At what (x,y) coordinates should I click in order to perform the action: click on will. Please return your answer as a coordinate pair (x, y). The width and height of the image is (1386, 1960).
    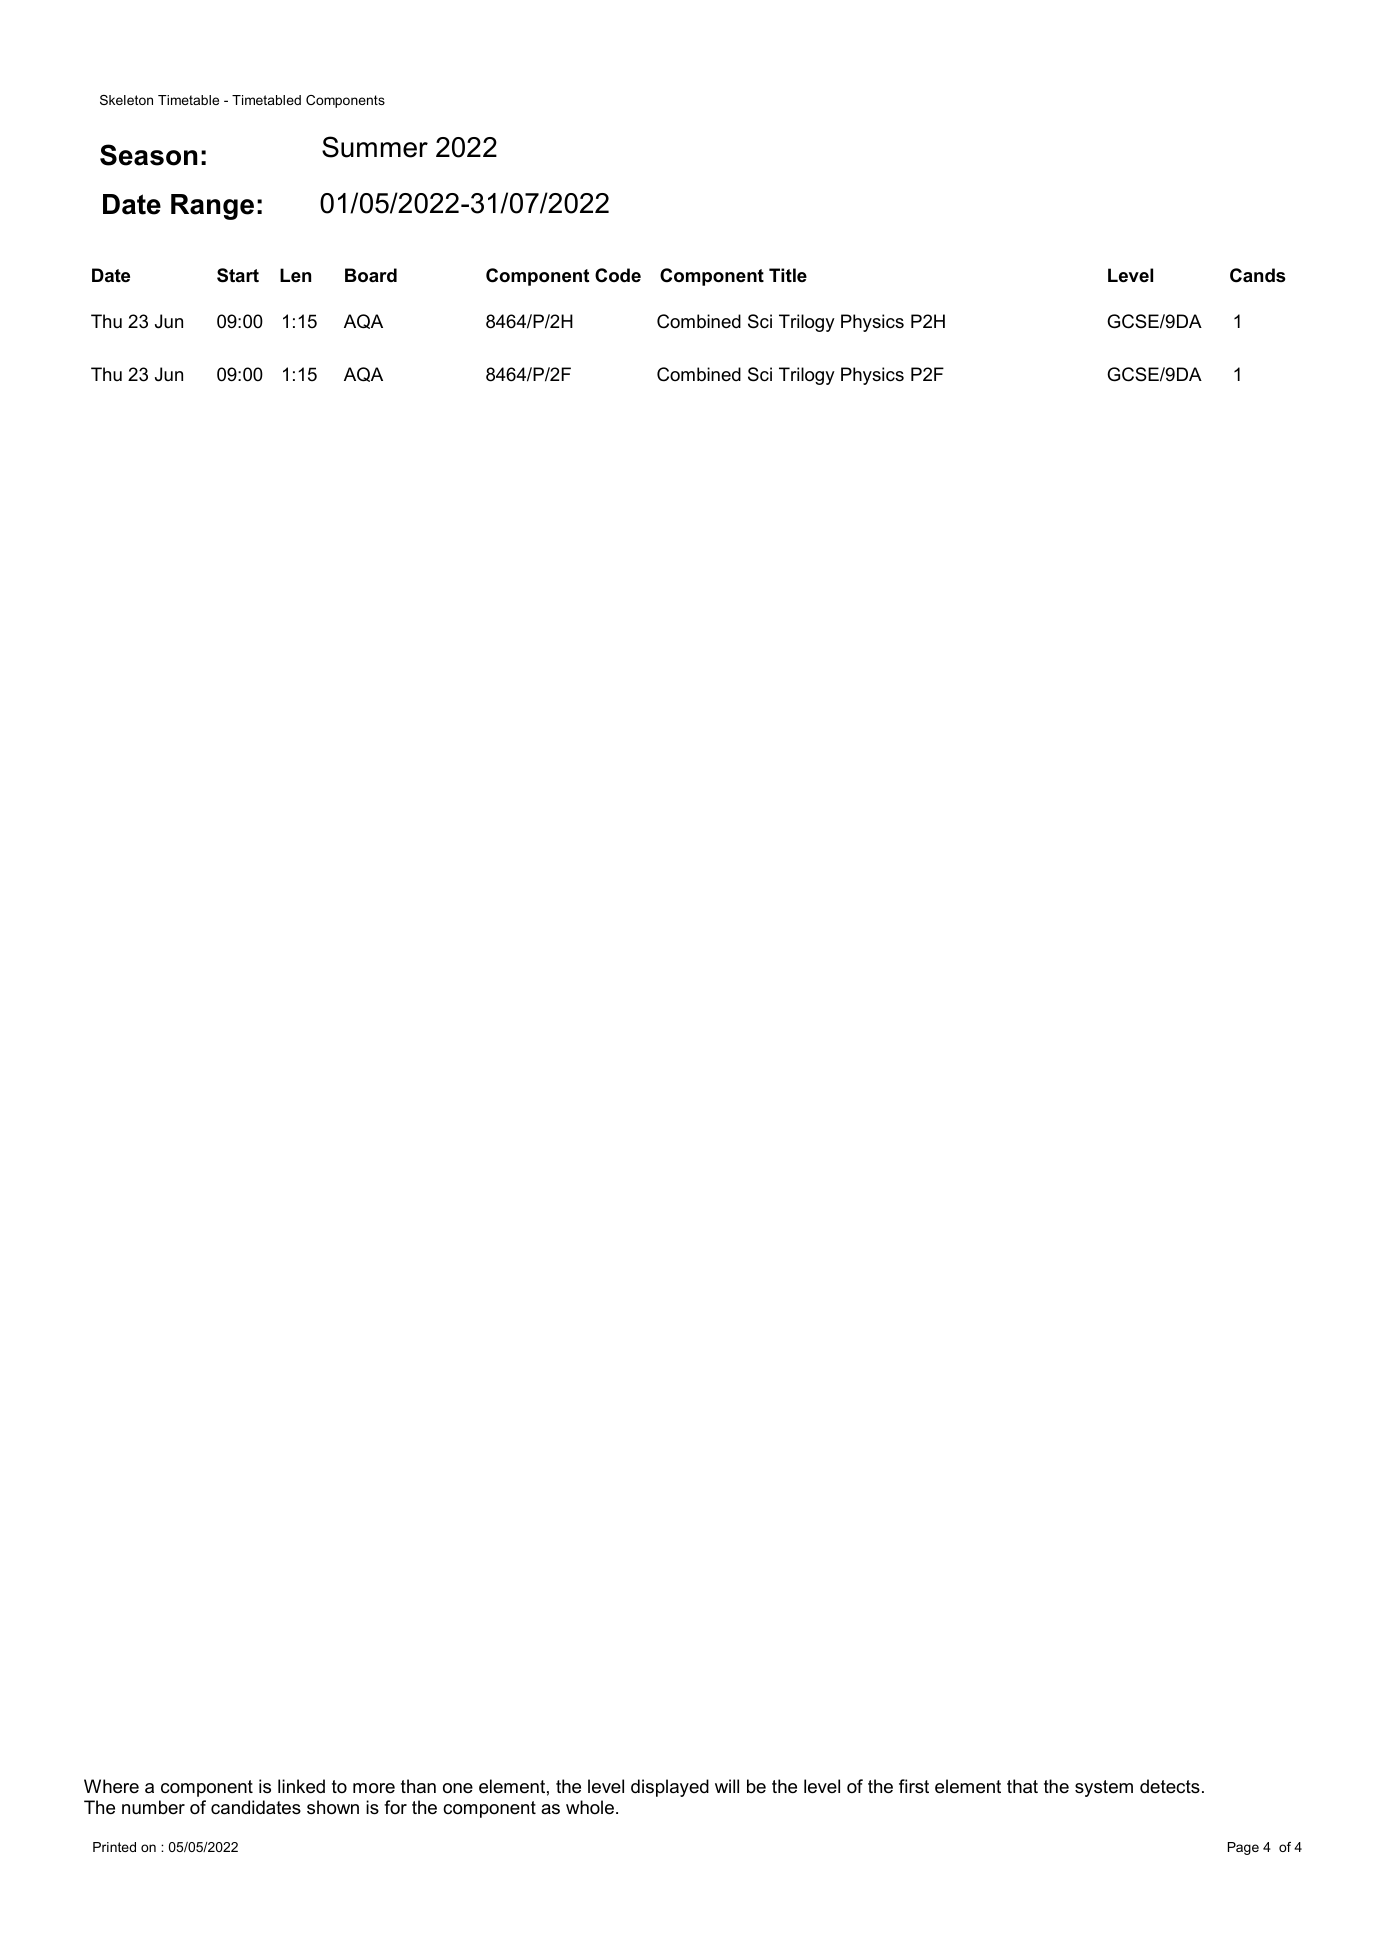
    Looking at the image, I should click on (727, 1786).
